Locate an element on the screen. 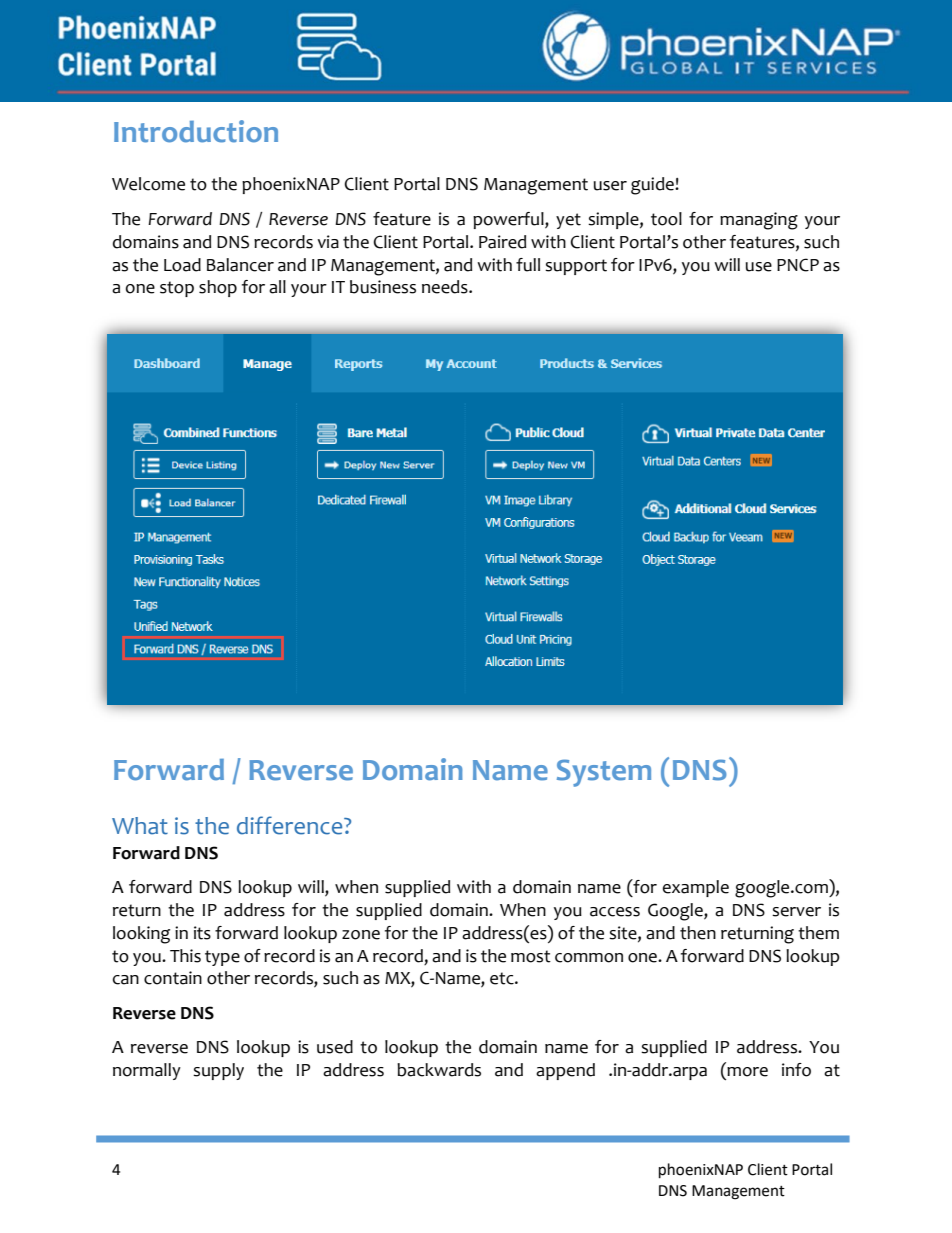 This screenshot has width=952, height=1233. System is located at coordinates (604, 773).
